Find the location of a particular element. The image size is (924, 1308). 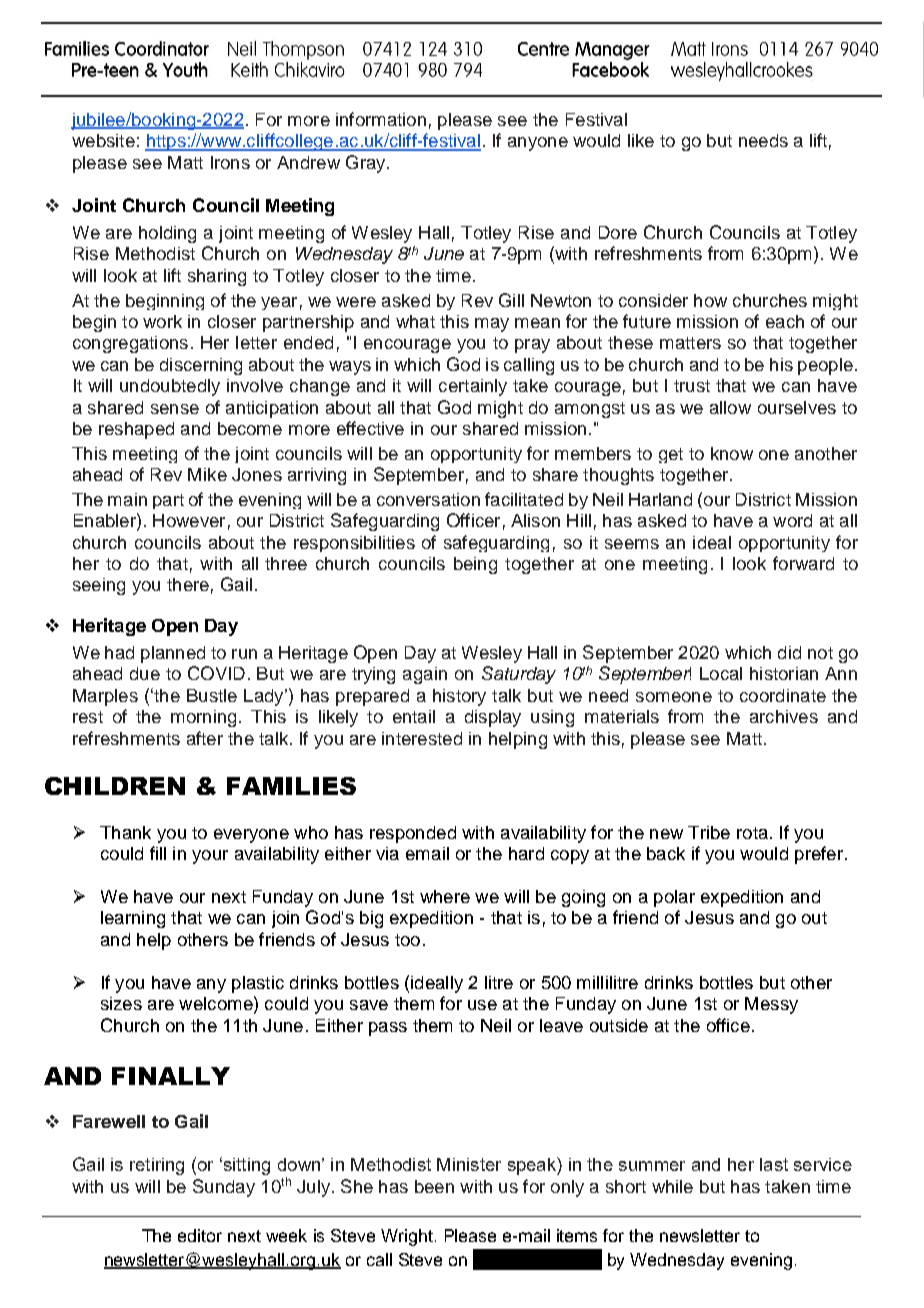

COVID is located at coordinates (216, 673).
